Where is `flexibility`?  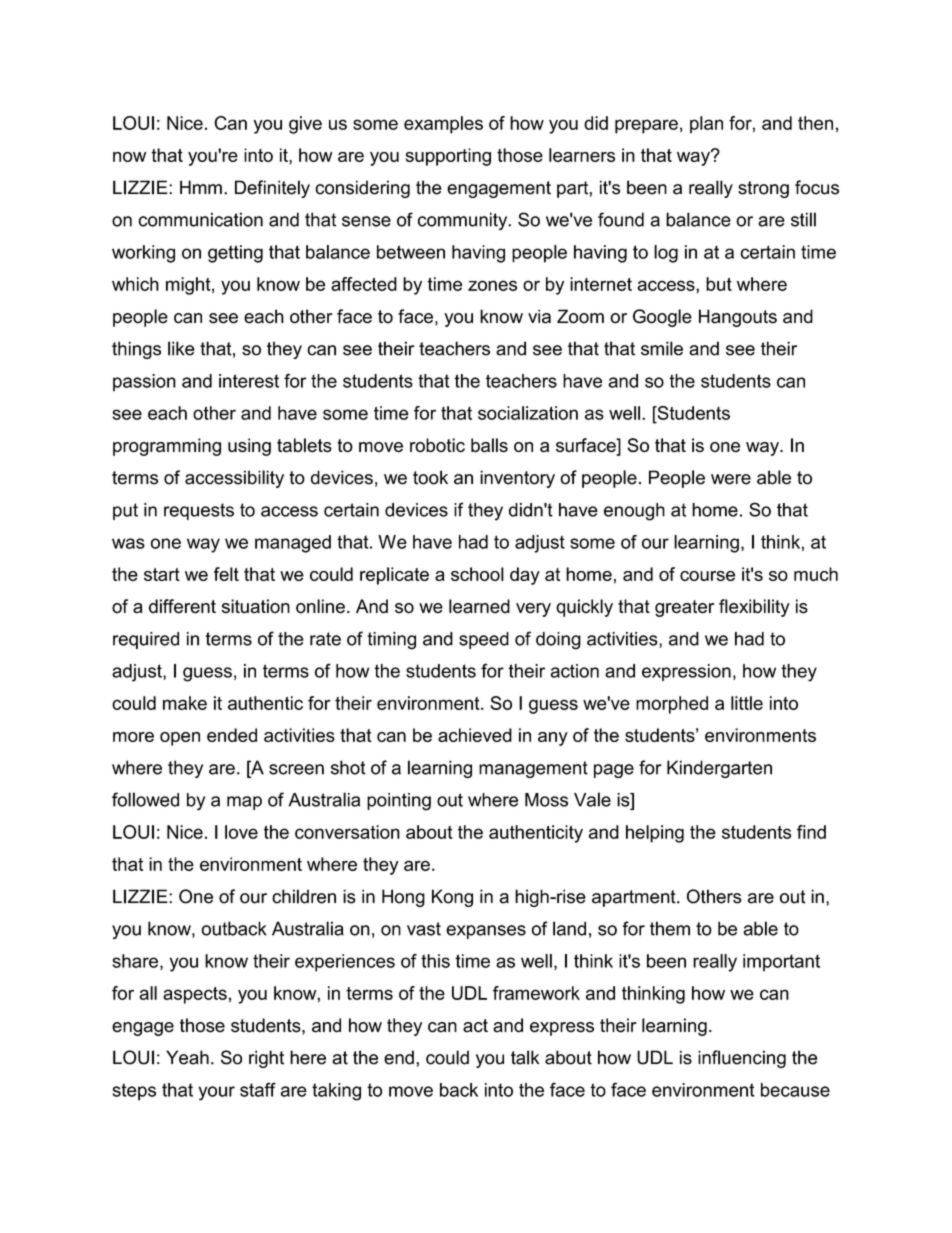 flexibility is located at coordinates (754, 608).
